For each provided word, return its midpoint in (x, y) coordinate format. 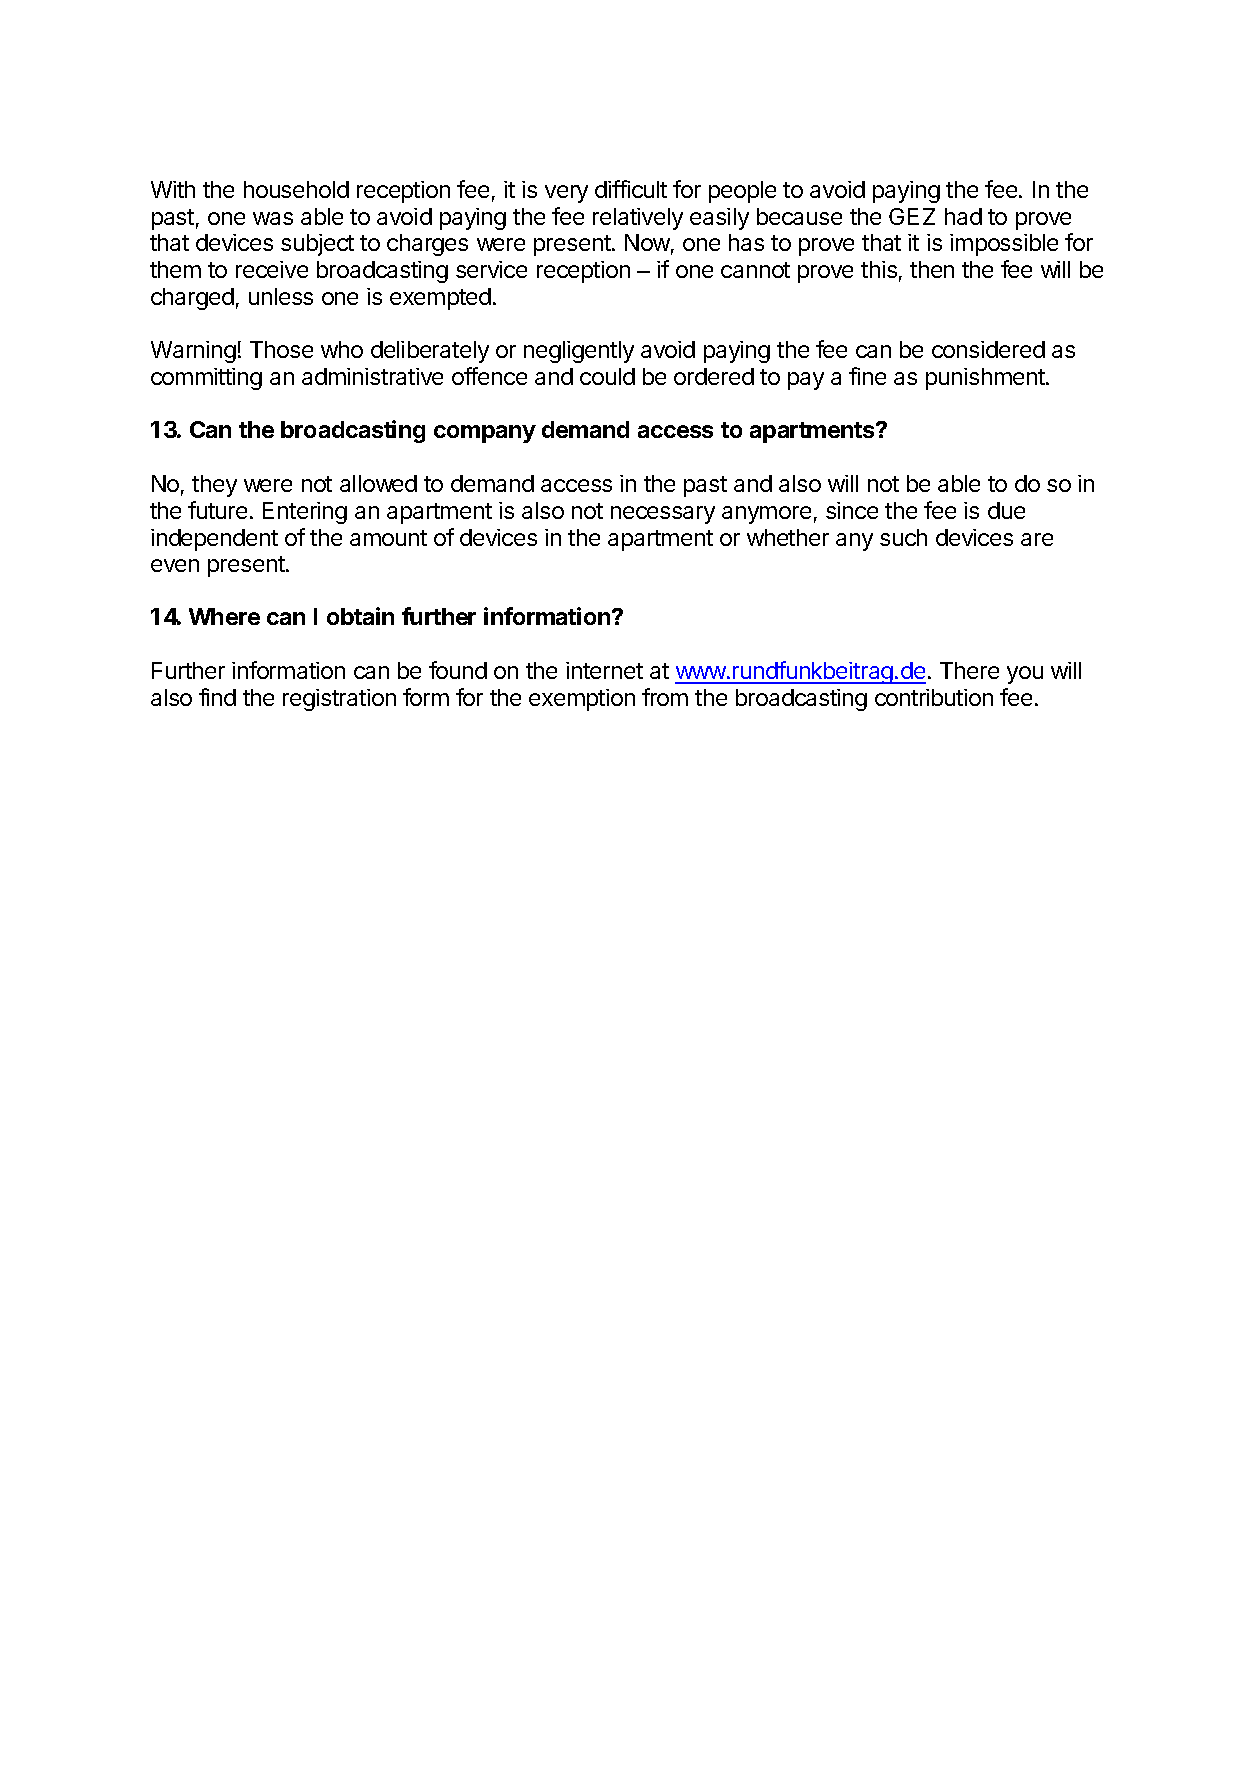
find (217, 697)
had (963, 216)
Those (281, 349)
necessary (663, 515)
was (273, 218)
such (903, 537)
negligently (579, 352)
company (485, 434)
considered (988, 349)
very (566, 194)
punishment (986, 379)
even (175, 565)
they (214, 486)
